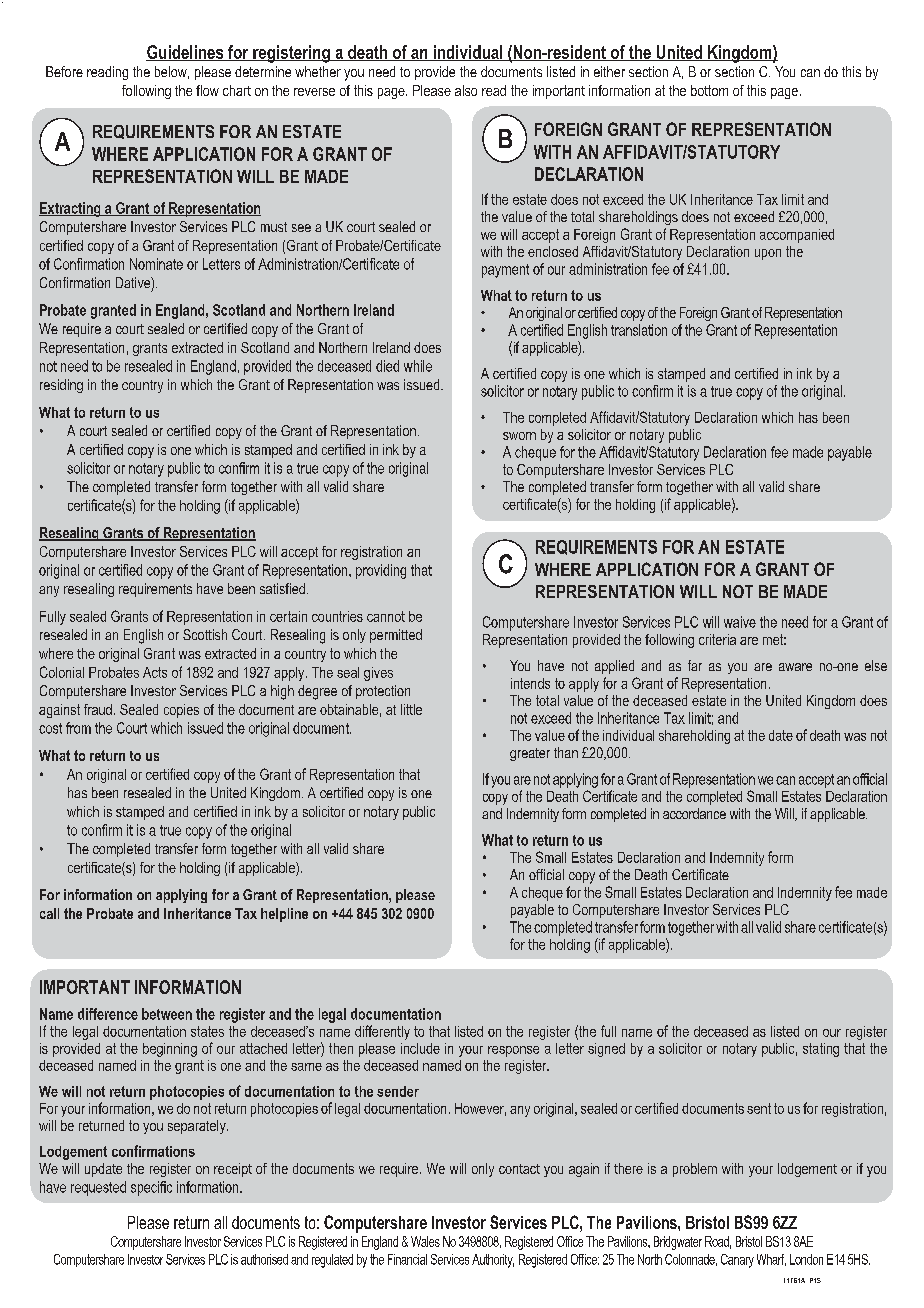 The height and width of the screenshot is (1308, 924). I want to click on Acts, so click(155, 672).
